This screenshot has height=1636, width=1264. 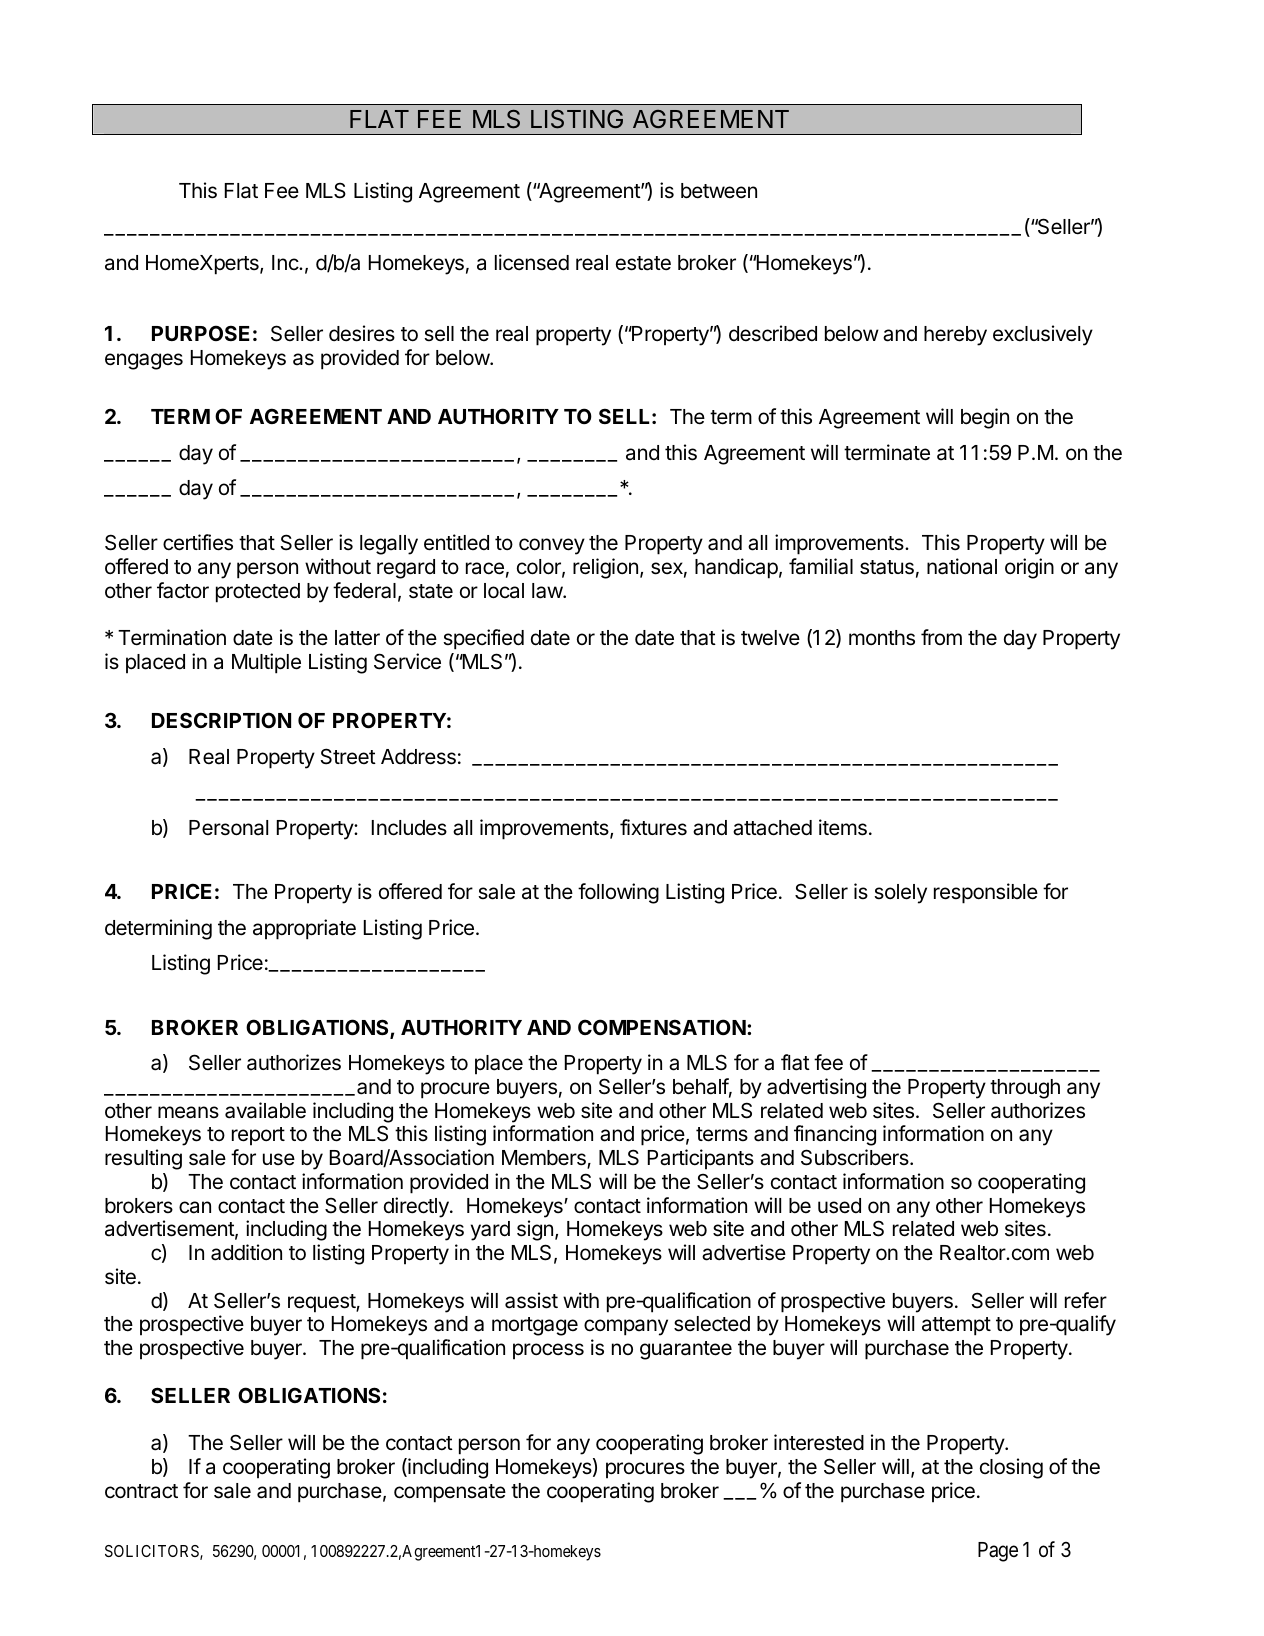 What do you see at coordinates (201, 333) in the screenshot?
I see `PURPOSE` at bounding box center [201, 333].
